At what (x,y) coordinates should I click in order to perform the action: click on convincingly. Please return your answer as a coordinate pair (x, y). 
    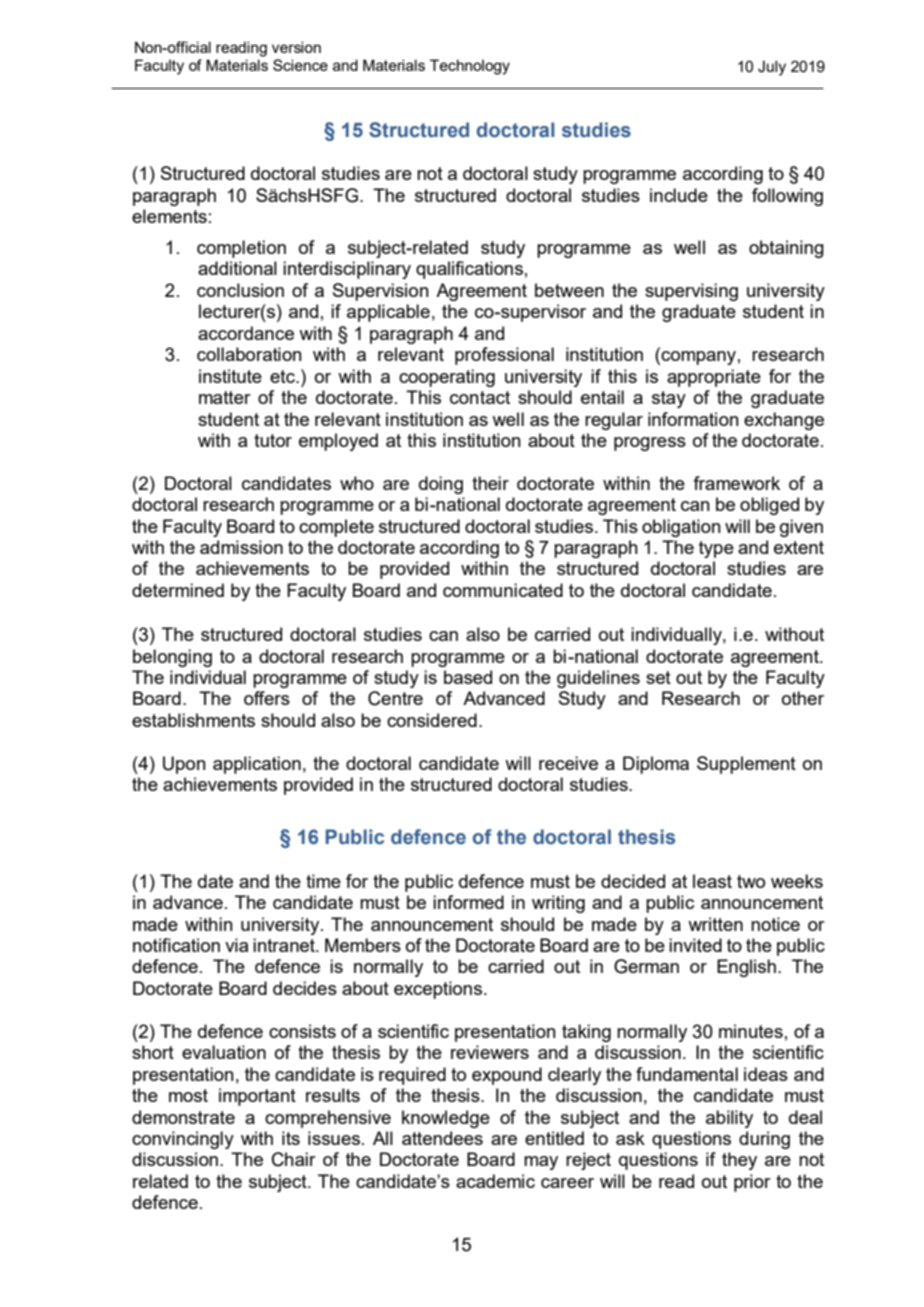
    Looking at the image, I should click on (183, 1140).
